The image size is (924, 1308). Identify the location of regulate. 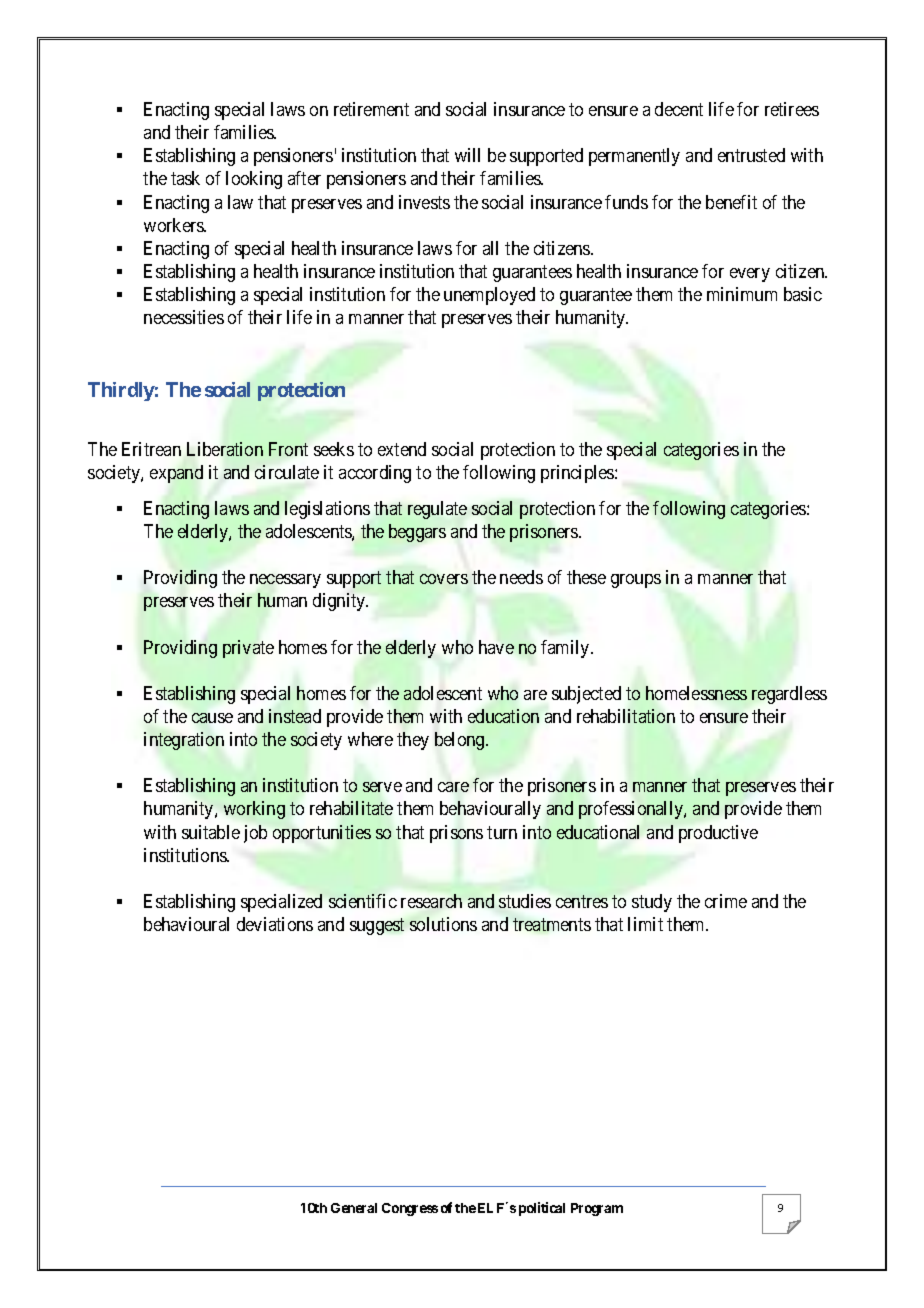
(437, 510).
